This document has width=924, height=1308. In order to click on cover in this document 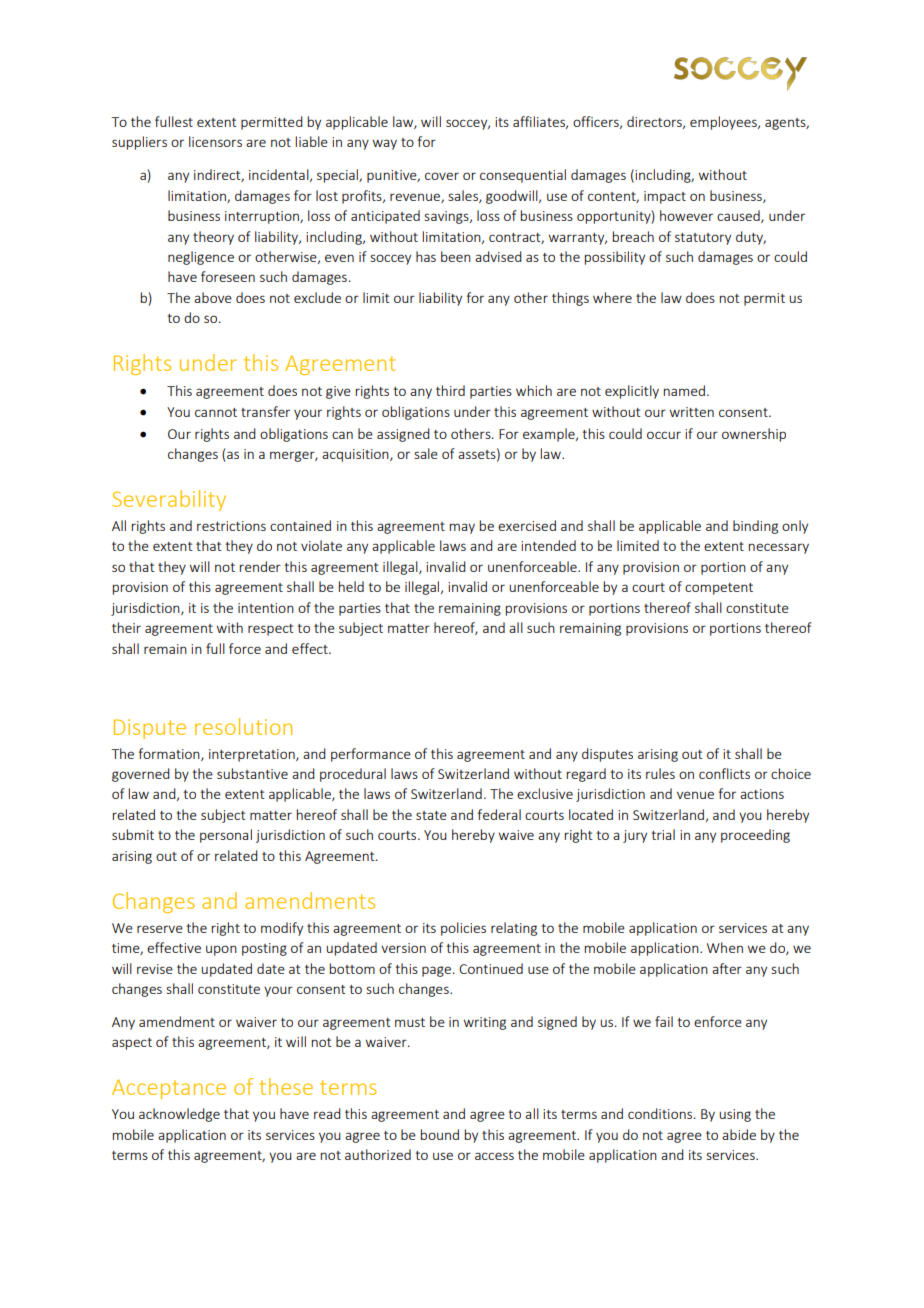, I will do `click(442, 176)`.
